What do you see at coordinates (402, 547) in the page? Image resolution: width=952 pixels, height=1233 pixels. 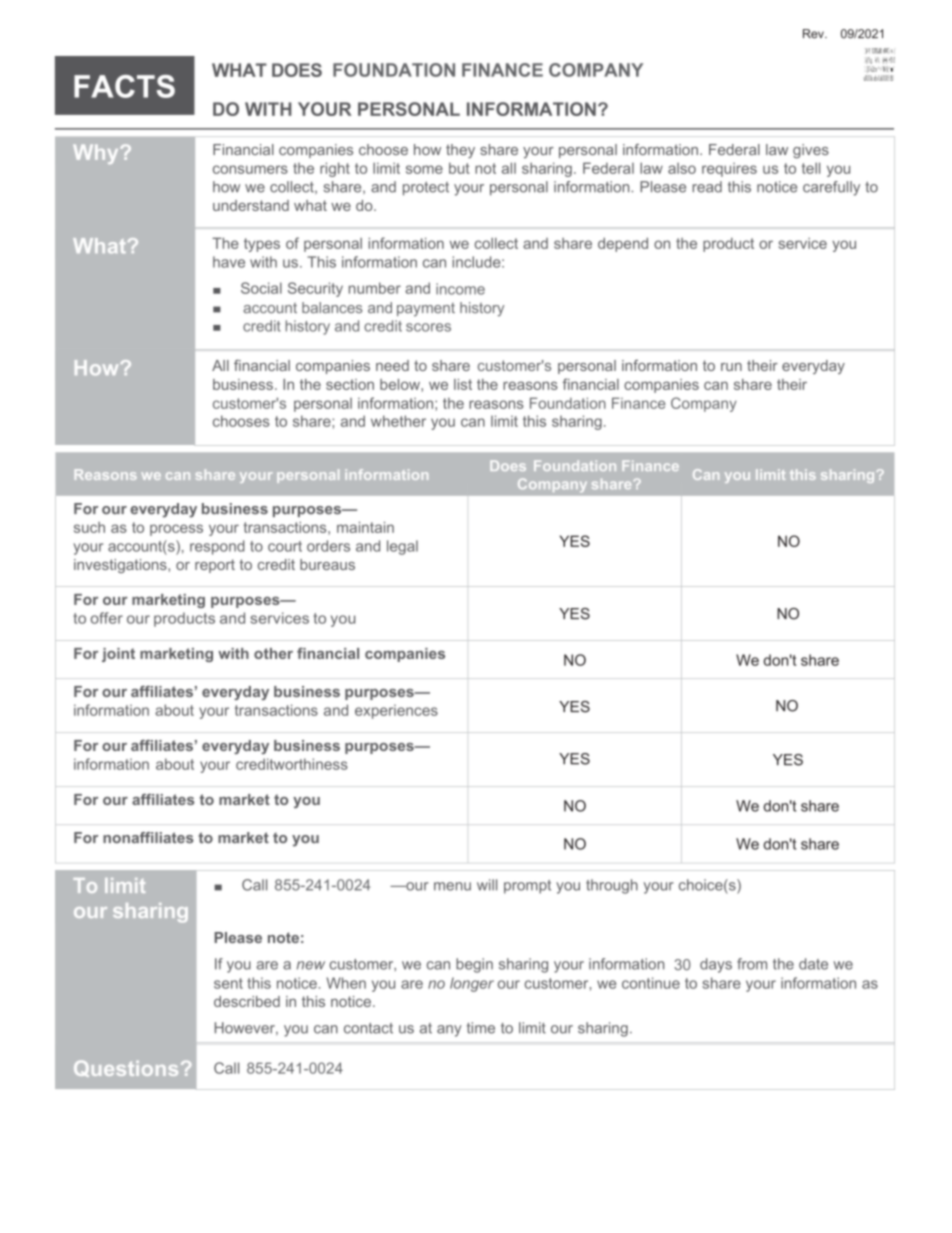 I see `legal` at bounding box center [402, 547].
